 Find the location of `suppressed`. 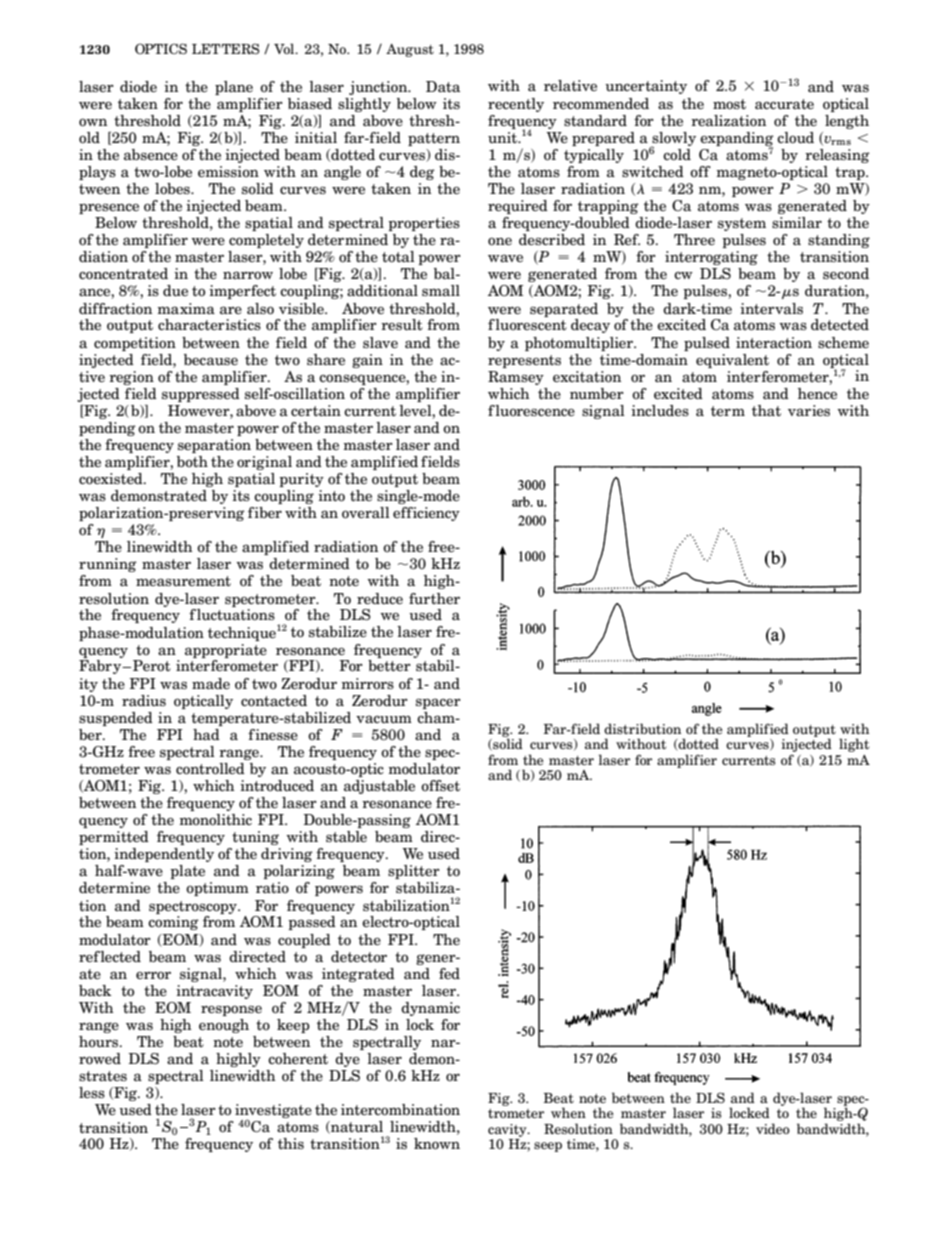

suppressed is located at coordinates (201, 395).
